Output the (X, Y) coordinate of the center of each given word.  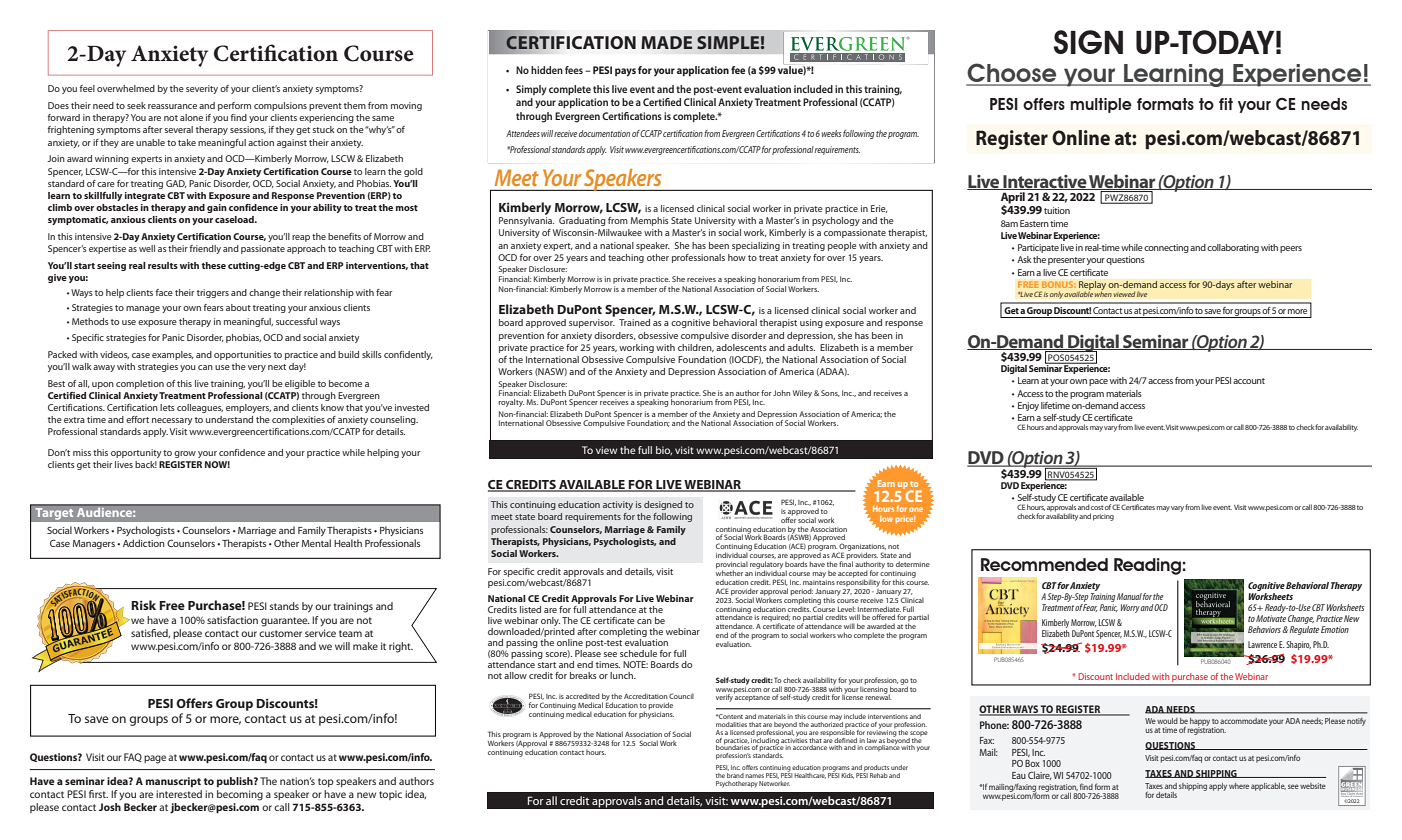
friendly (205, 249)
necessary (172, 421)
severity (202, 89)
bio (664, 450)
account (1249, 381)
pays (625, 72)
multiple (1101, 105)
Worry (1131, 608)
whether (729, 572)
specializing (756, 246)
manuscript (173, 782)
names (754, 776)
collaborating (1233, 248)
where (1239, 786)
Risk (143, 605)
